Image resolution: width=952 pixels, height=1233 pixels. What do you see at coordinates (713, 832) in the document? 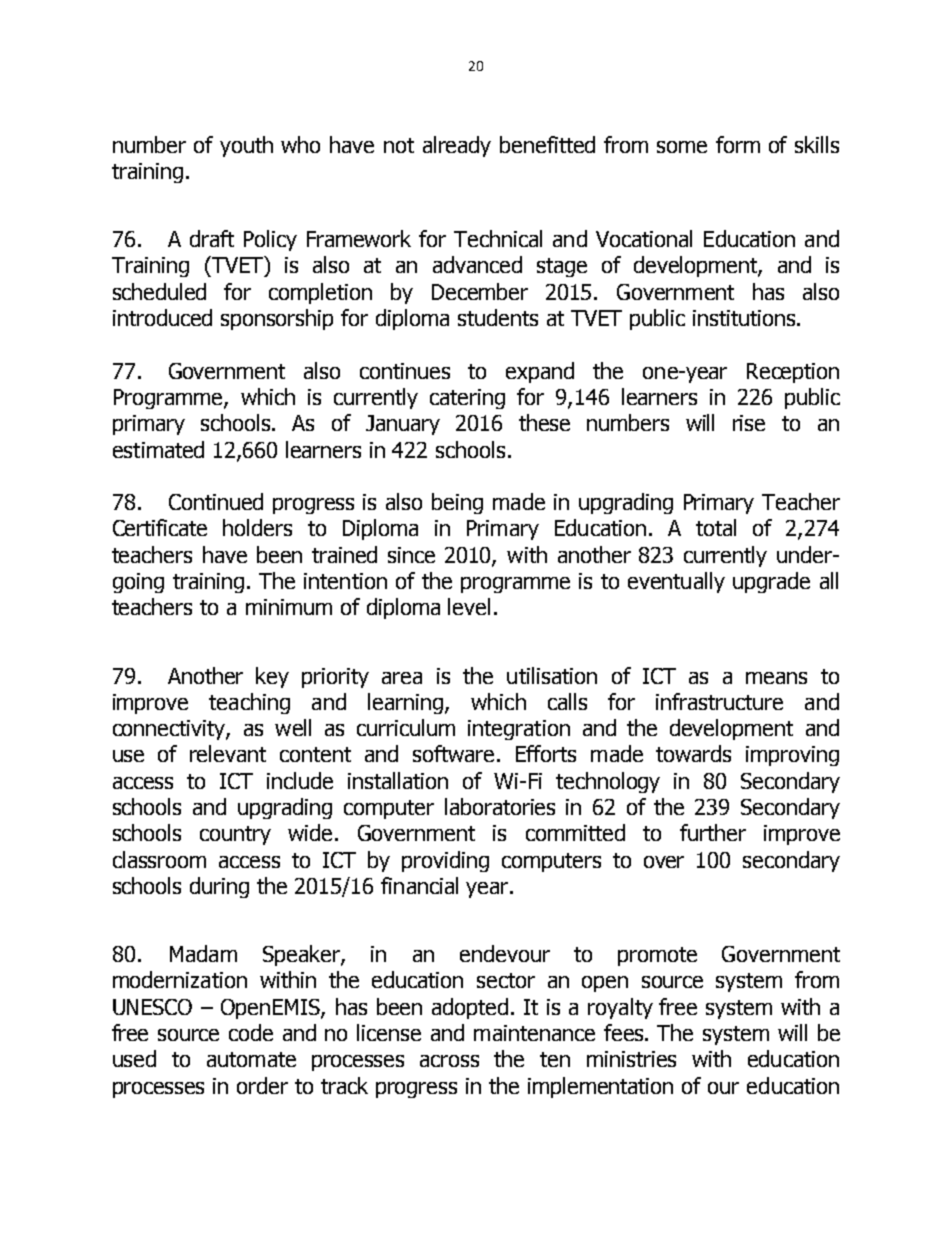
I see `further` at bounding box center [713, 832].
